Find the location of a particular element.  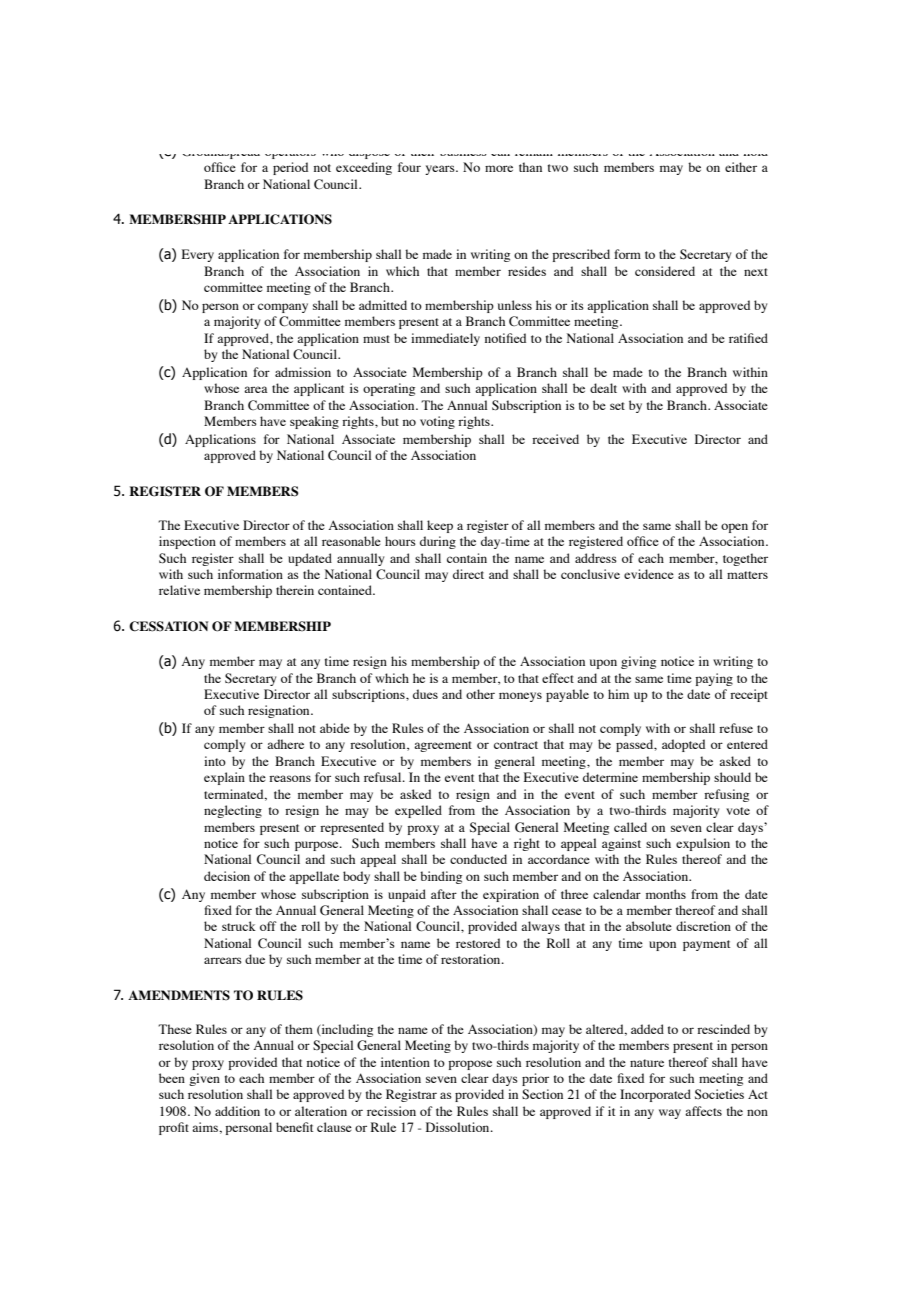

Dissolution is located at coordinates (459, 1127).
